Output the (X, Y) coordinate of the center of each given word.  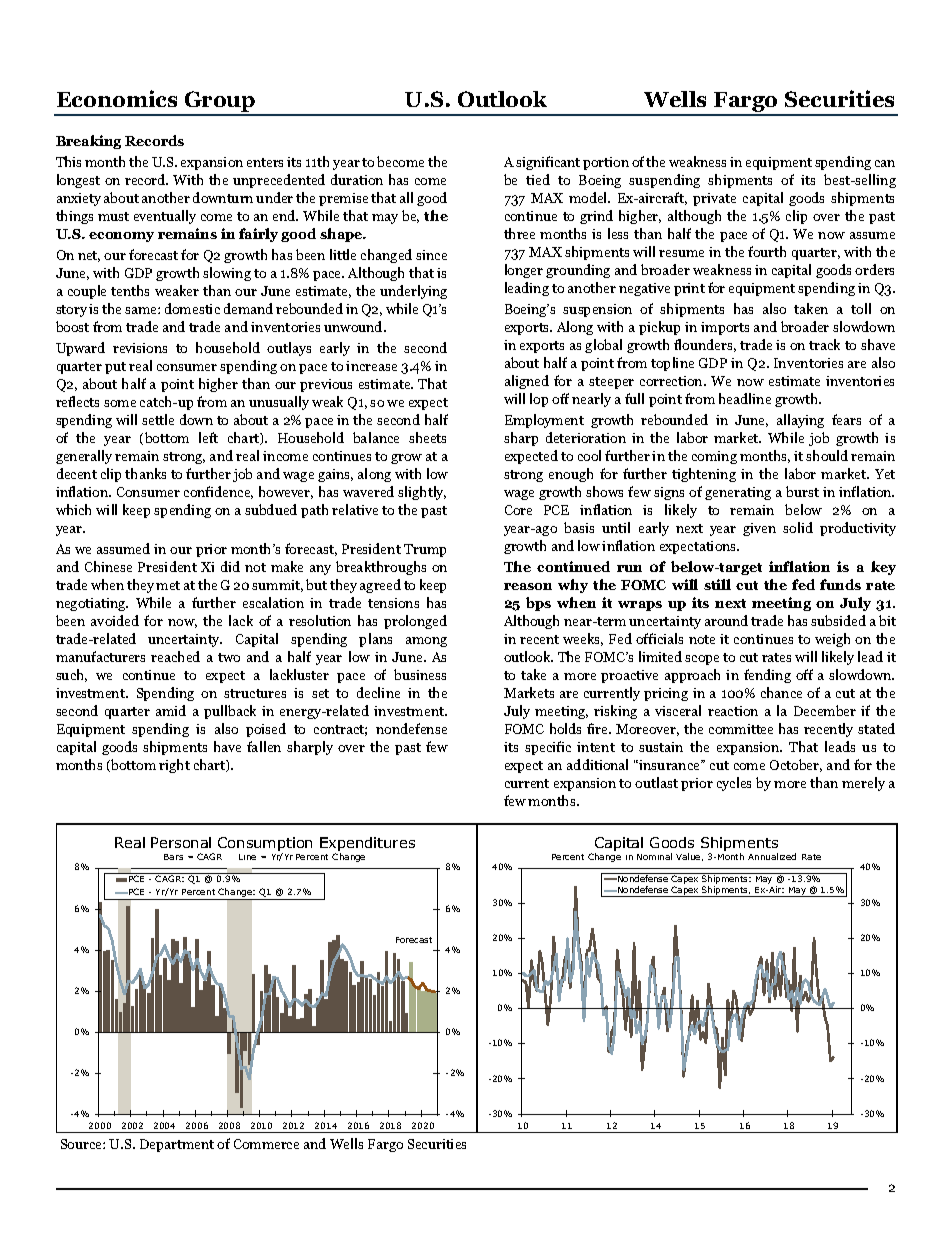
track (824, 344)
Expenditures (367, 845)
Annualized (772, 856)
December (825, 710)
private (714, 199)
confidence (218, 492)
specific (548, 748)
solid (798, 527)
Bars (173, 857)
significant (548, 163)
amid (171, 710)
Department (177, 1145)
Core (518, 510)
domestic (192, 308)
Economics (117, 98)
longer (524, 271)
